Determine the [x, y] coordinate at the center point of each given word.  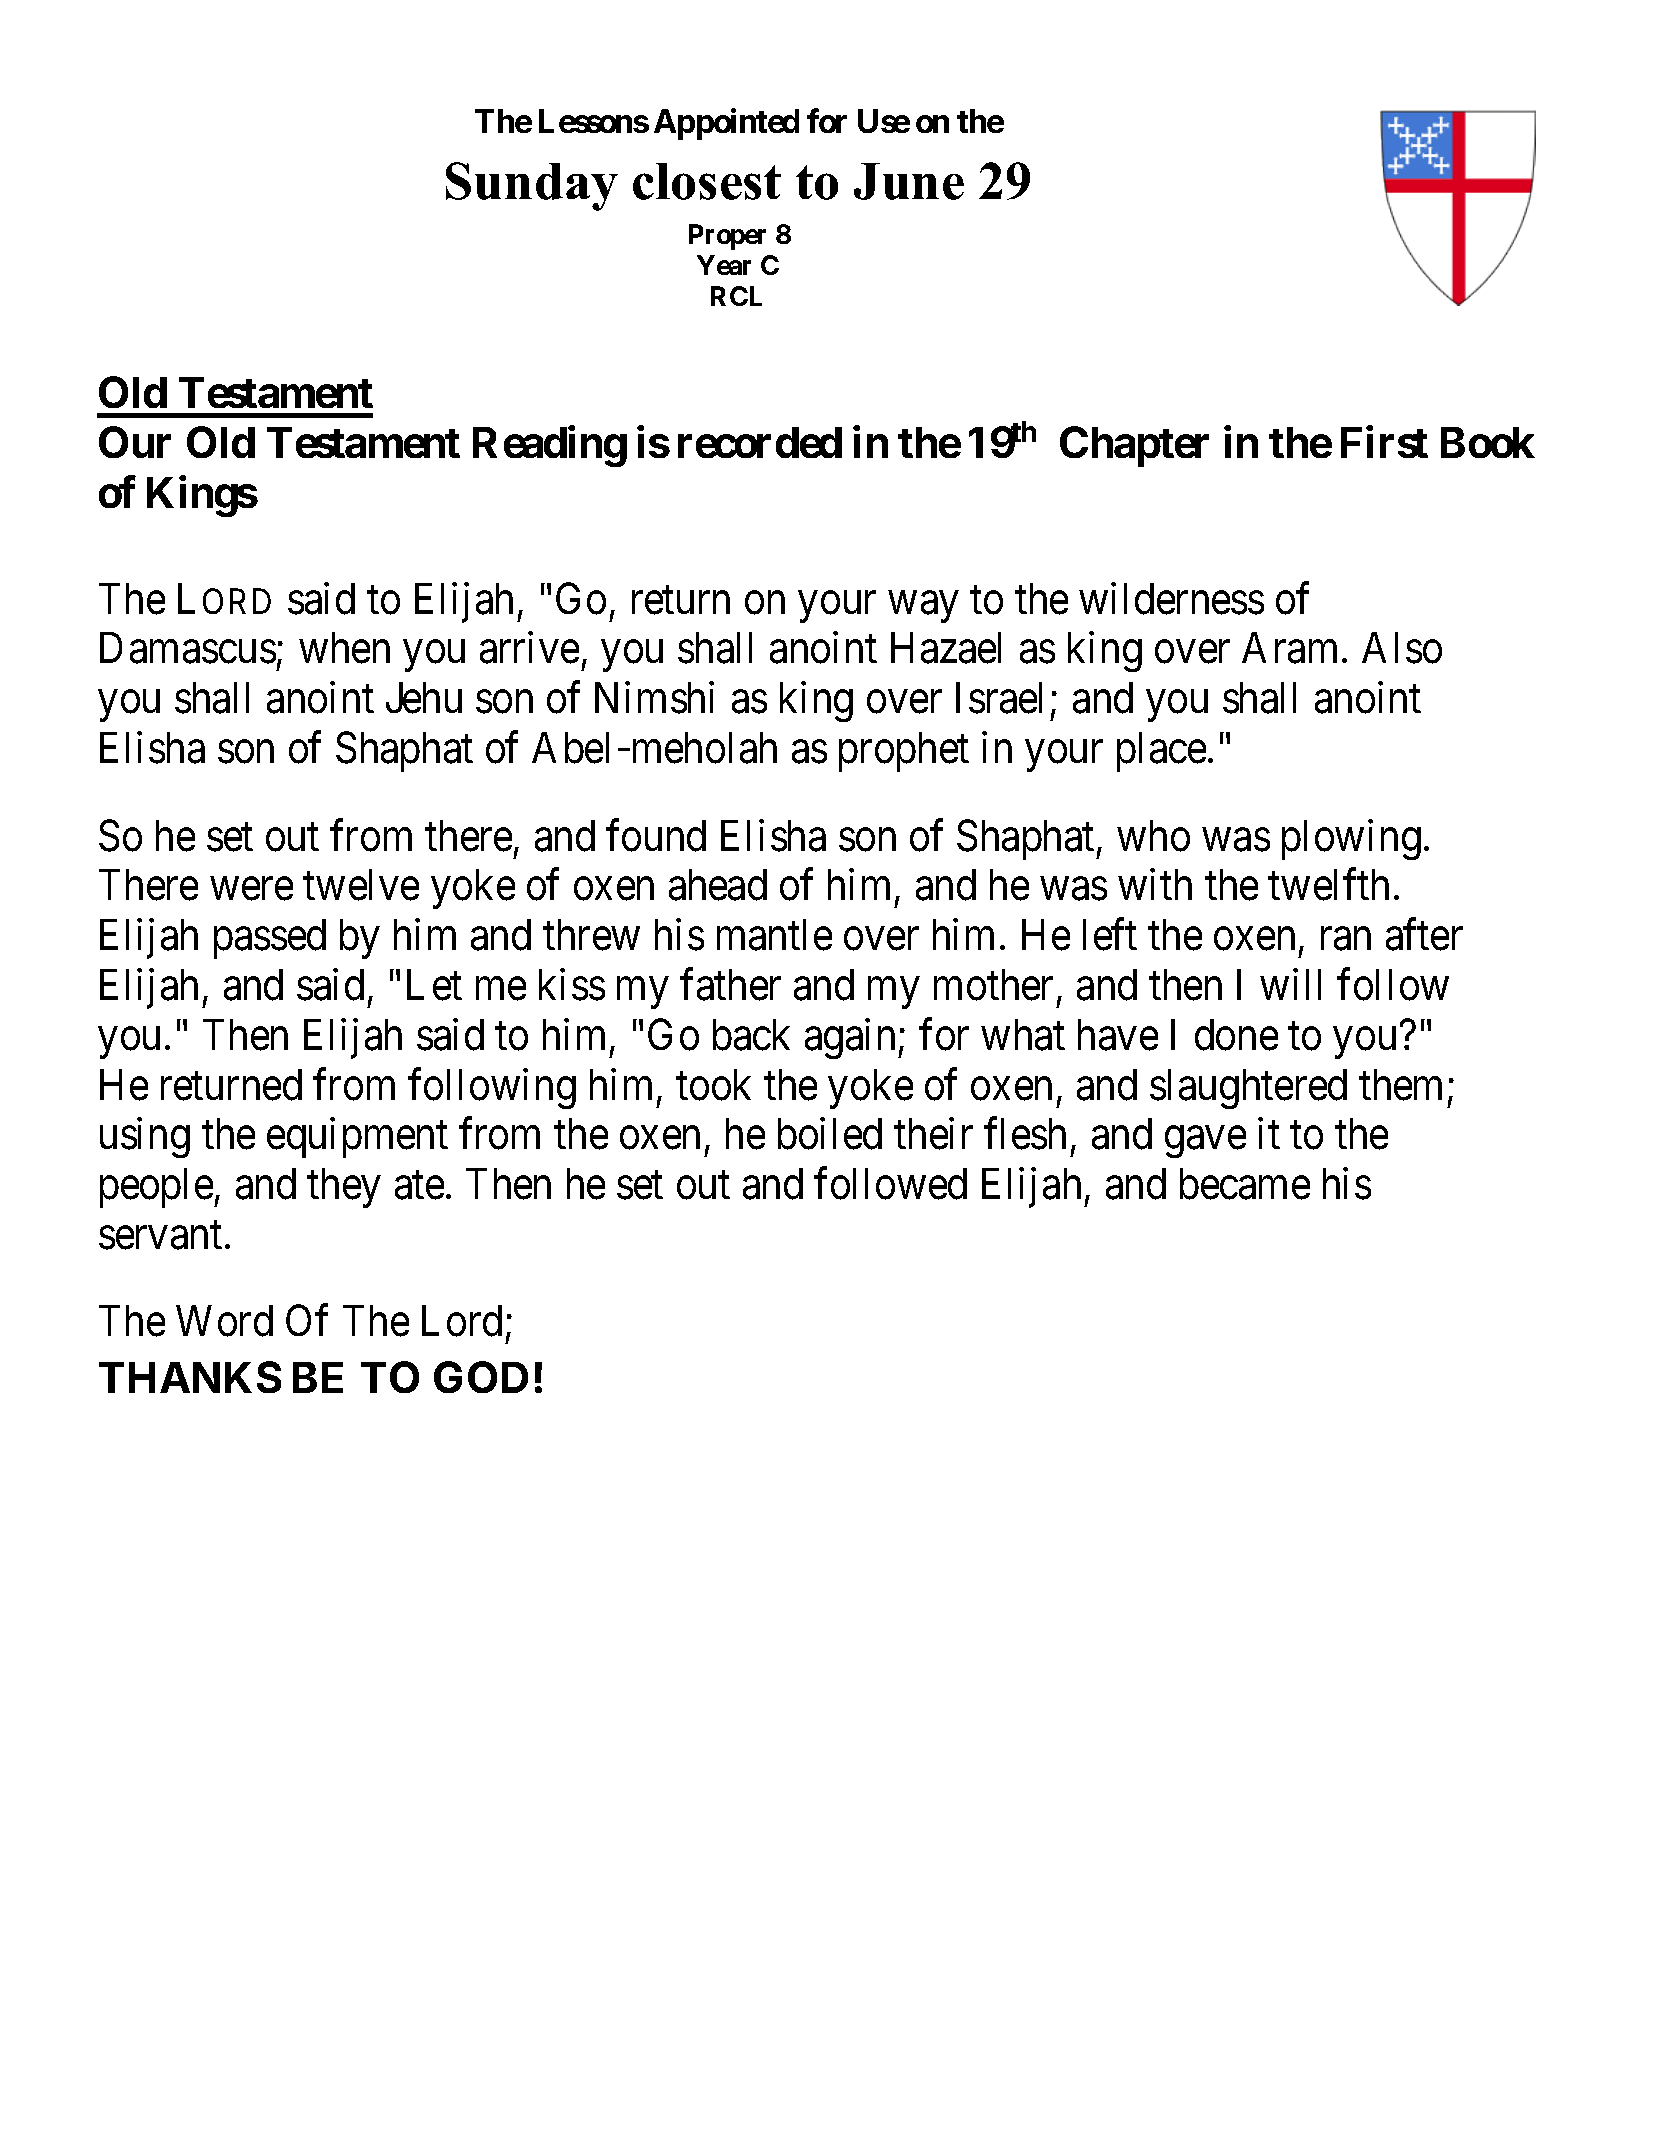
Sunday [532, 186]
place [1161, 752]
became [1245, 1184]
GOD [481, 1377]
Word [224, 1321]
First [1384, 442]
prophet [904, 752]
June [909, 181]
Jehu [424, 698]
